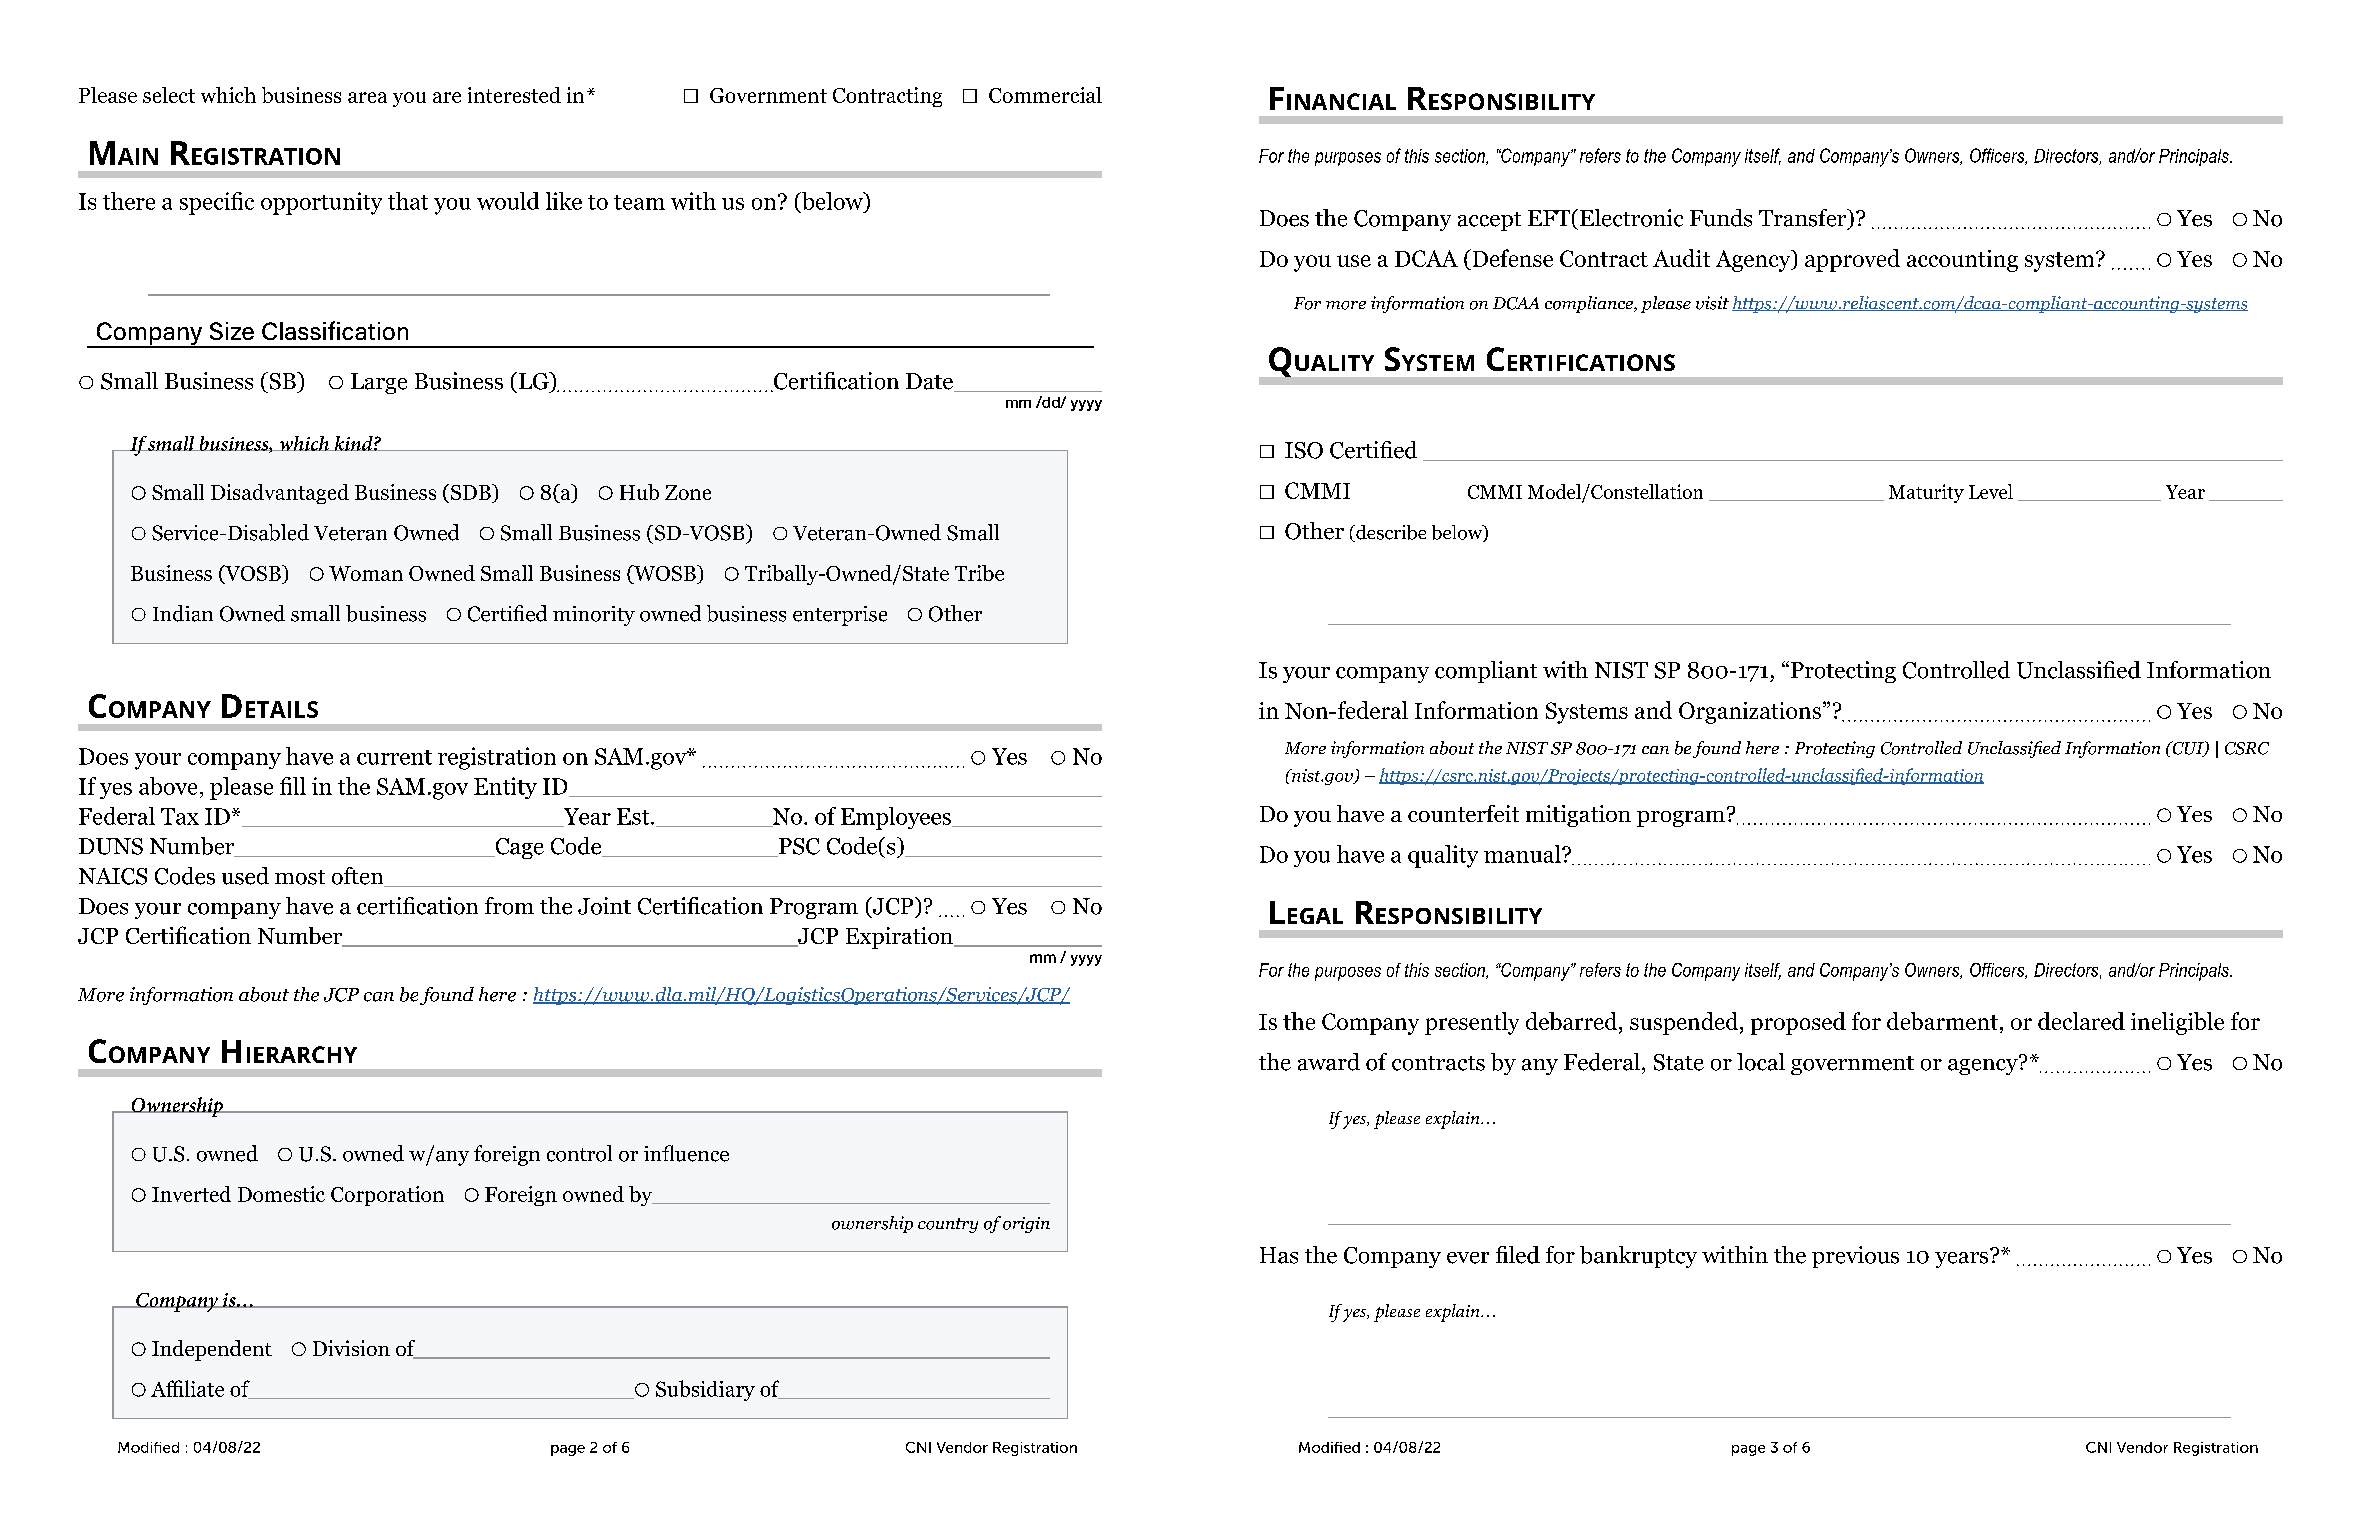 The height and width of the screenshot is (1528, 2361). Describe the element at coordinates (367, 97) in the screenshot. I see `area` at that location.
